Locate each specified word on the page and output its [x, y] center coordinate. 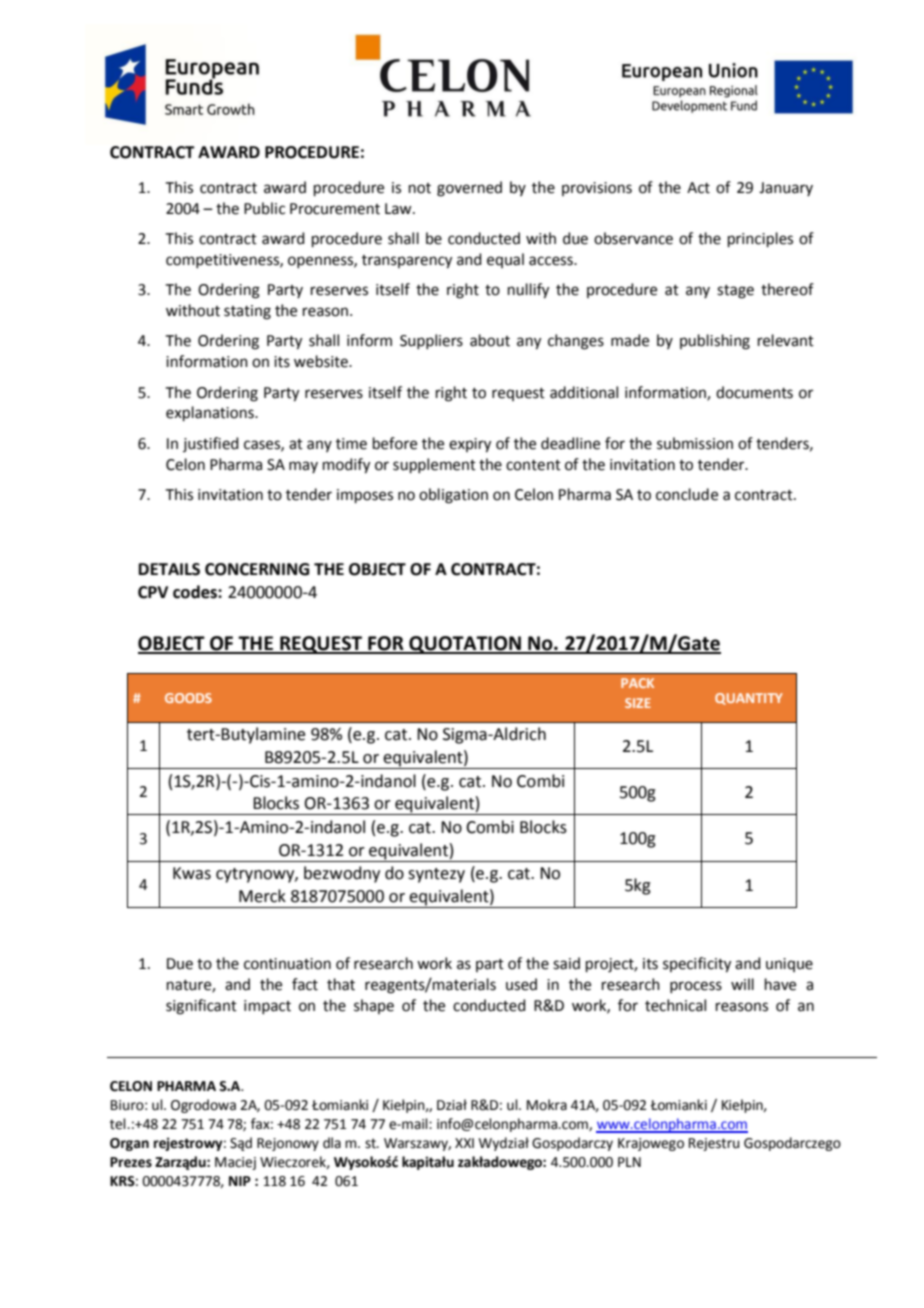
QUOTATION [465, 645]
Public [264, 208]
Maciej [235, 1163]
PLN [629, 1162]
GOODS [188, 698]
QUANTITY [749, 699]
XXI [464, 1143]
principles [760, 239]
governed [469, 189]
